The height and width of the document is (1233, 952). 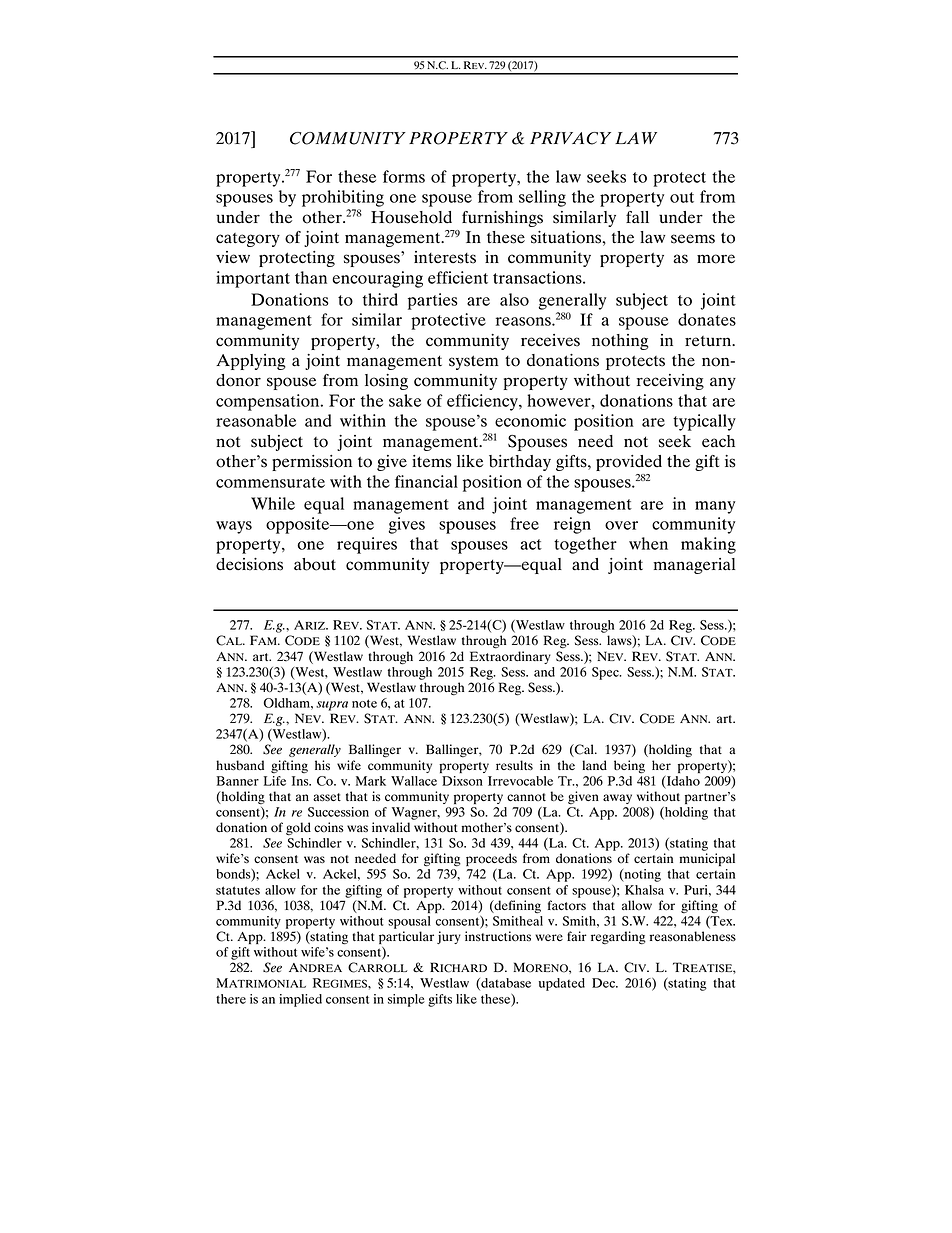 I want to click on database, so click(x=505, y=984).
